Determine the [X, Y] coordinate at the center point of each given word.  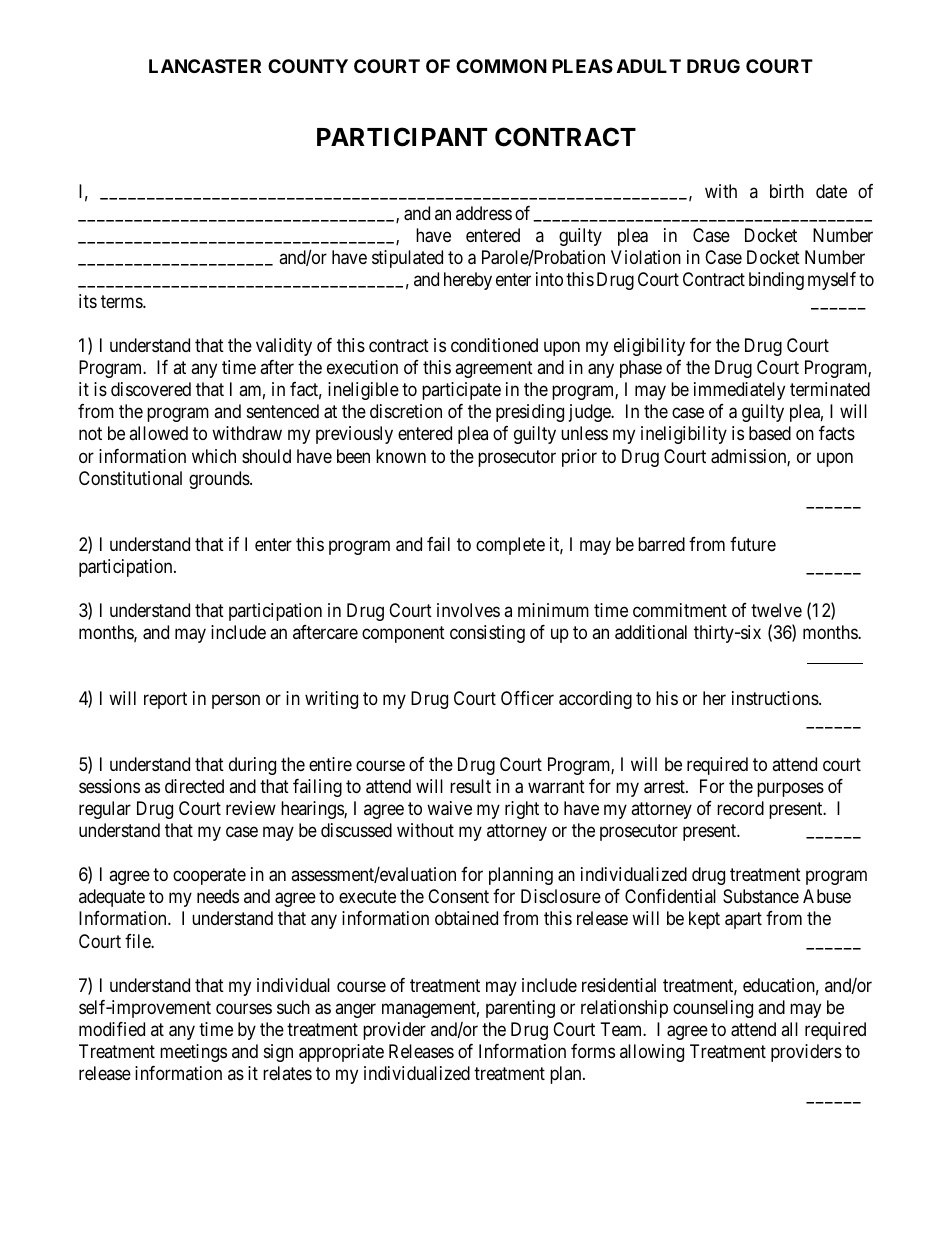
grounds [220, 480]
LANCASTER [205, 66]
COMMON [501, 66]
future [753, 544]
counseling [713, 1009]
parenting [520, 1009]
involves [468, 610]
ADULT [649, 66]
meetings [193, 1053]
